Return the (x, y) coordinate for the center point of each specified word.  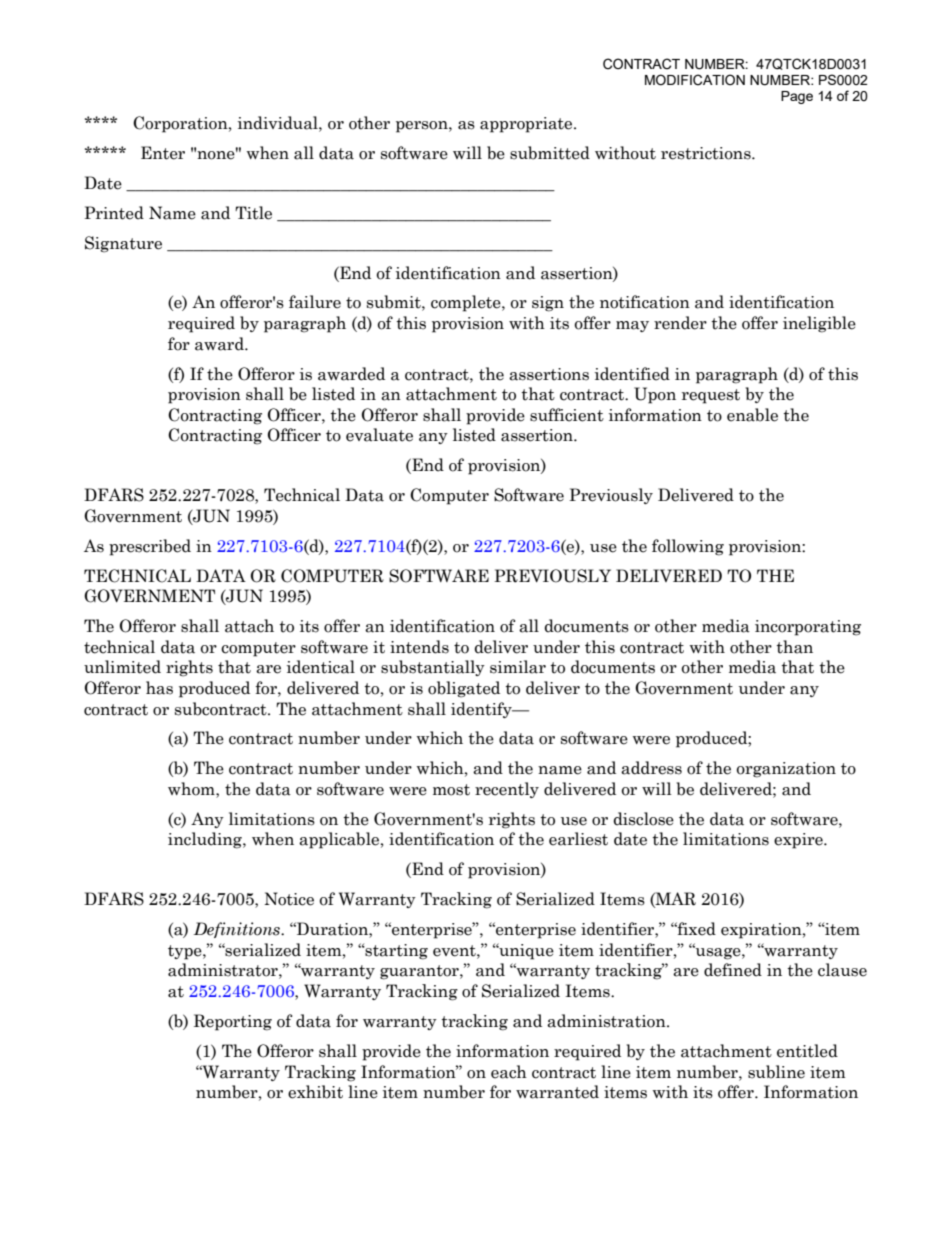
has (159, 688)
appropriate (527, 125)
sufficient (567, 415)
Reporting (233, 1022)
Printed (114, 213)
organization (786, 770)
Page (797, 97)
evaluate (379, 435)
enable (752, 415)
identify (482, 710)
